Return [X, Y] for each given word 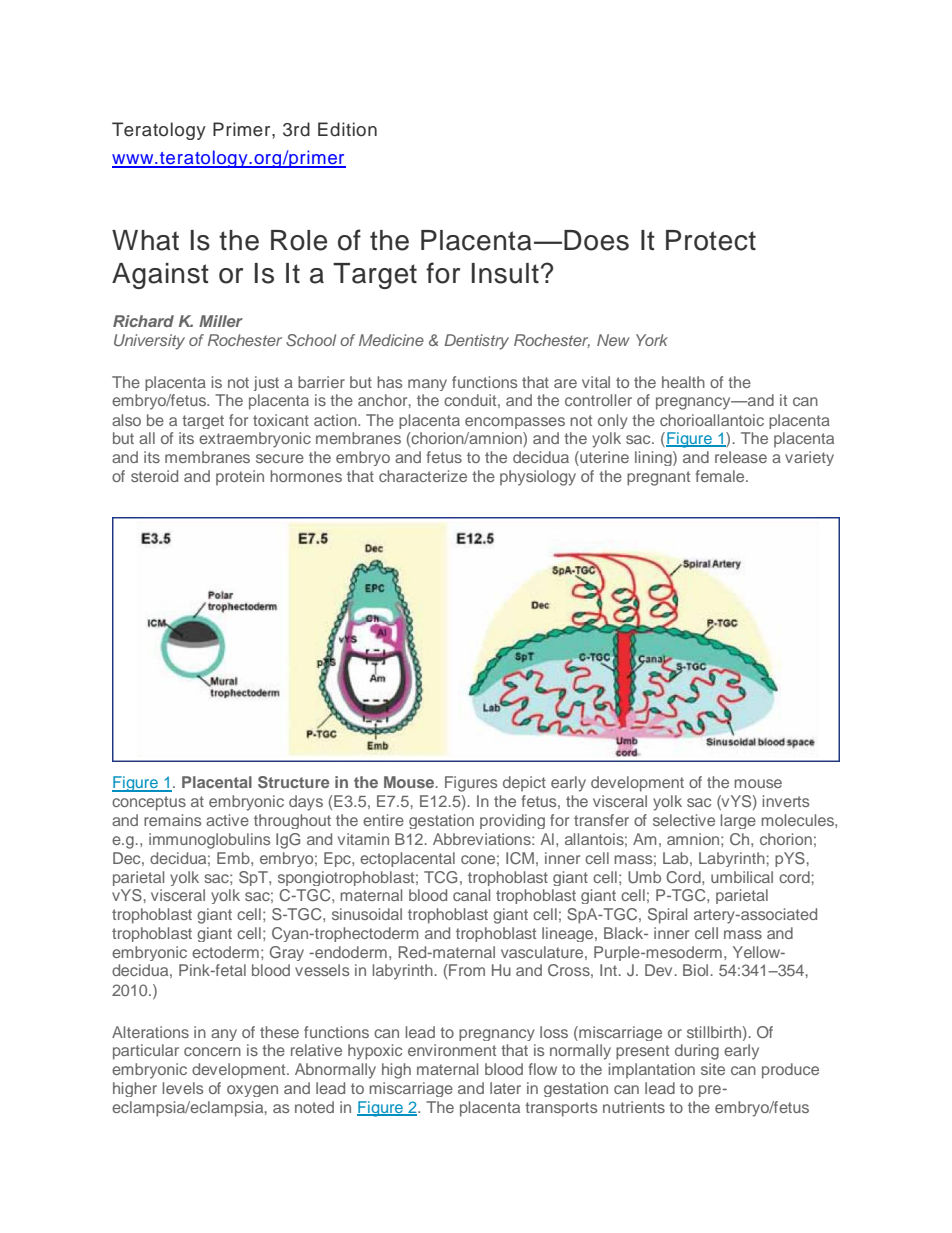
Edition [347, 129]
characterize [423, 476]
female [721, 476]
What [145, 240]
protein [240, 477]
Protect [711, 240]
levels [183, 1088]
